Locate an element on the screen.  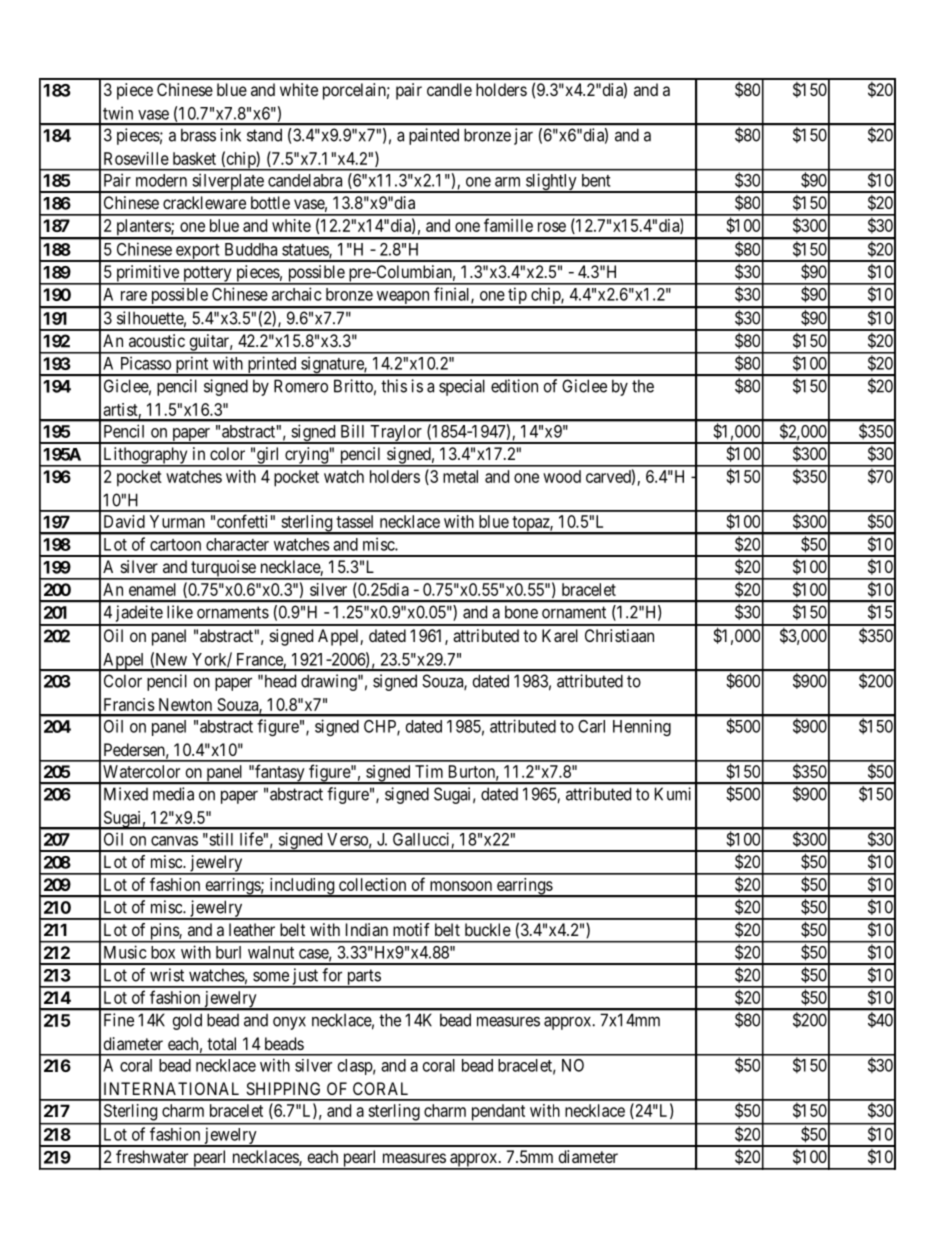
Tim is located at coordinates (429, 771).
